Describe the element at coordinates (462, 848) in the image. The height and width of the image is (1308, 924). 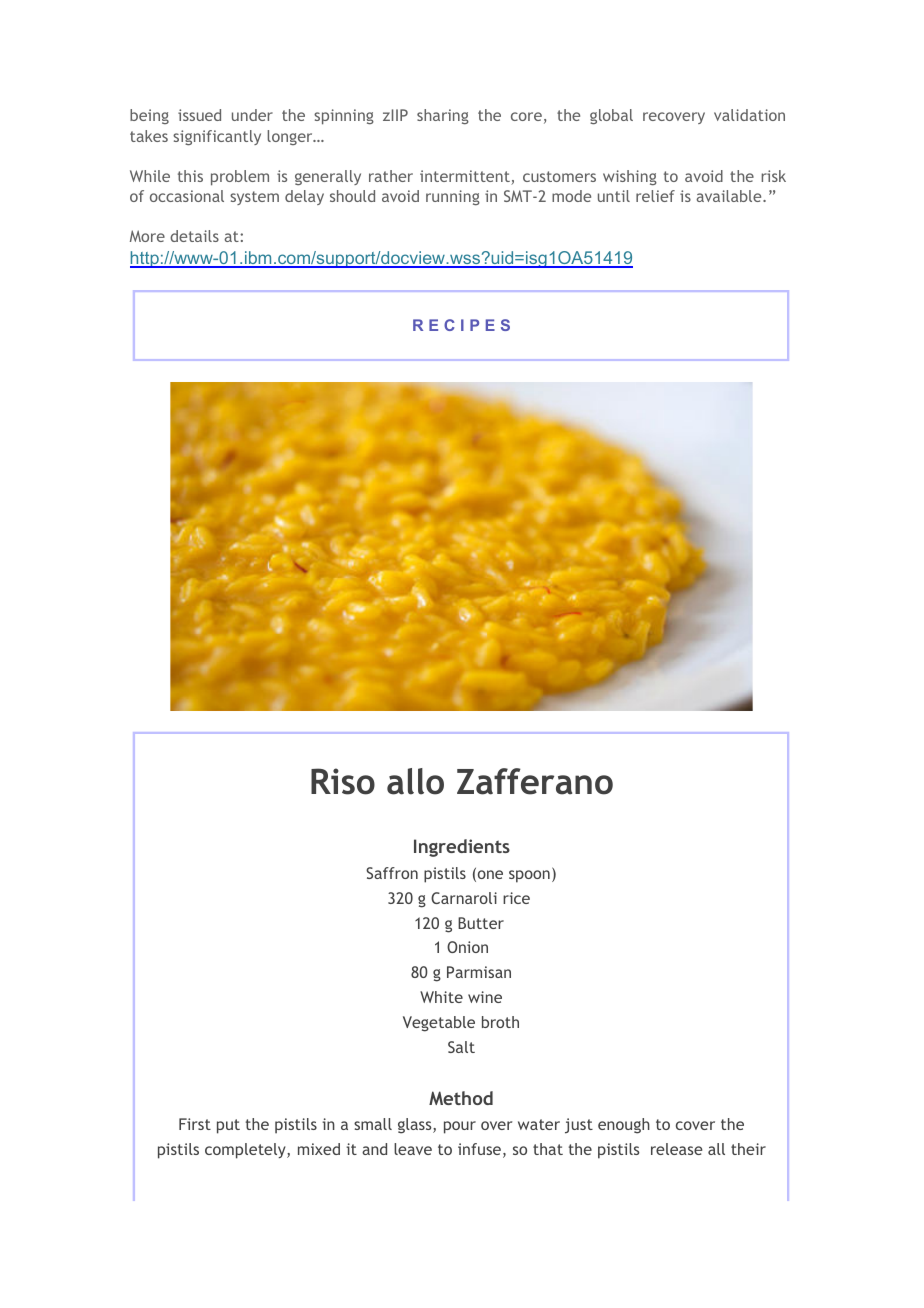
I see `Ingredients` at that location.
